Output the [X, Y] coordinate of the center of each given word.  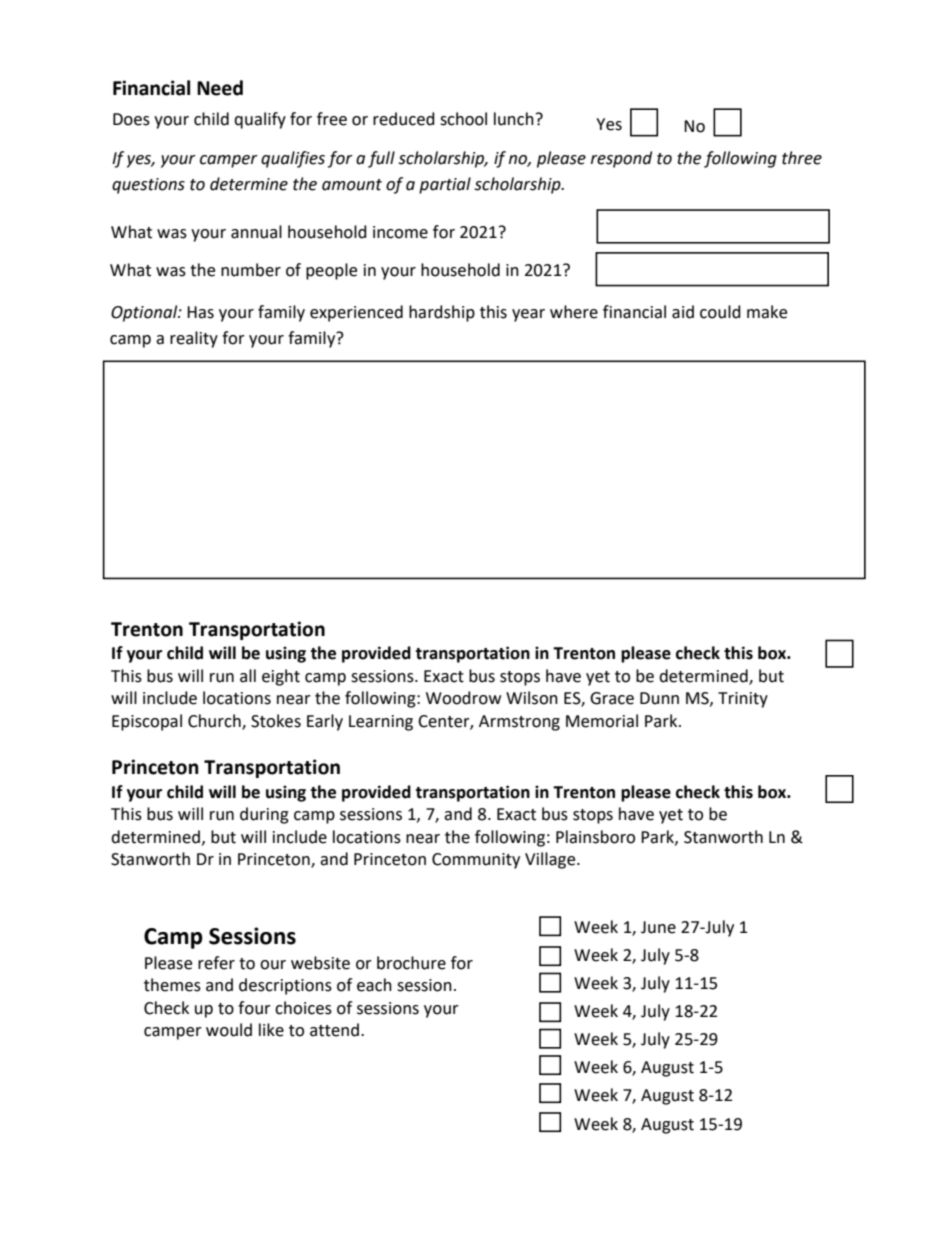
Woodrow [463, 698]
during [264, 815]
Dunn [659, 698]
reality [194, 339]
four [254, 1008]
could [720, 312]
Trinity [743, 700]
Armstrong [519, 723]
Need [220, 88]
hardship [442, 313]
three [802, 158]
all [248, 676]
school [463, 119]
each [374, 985]
